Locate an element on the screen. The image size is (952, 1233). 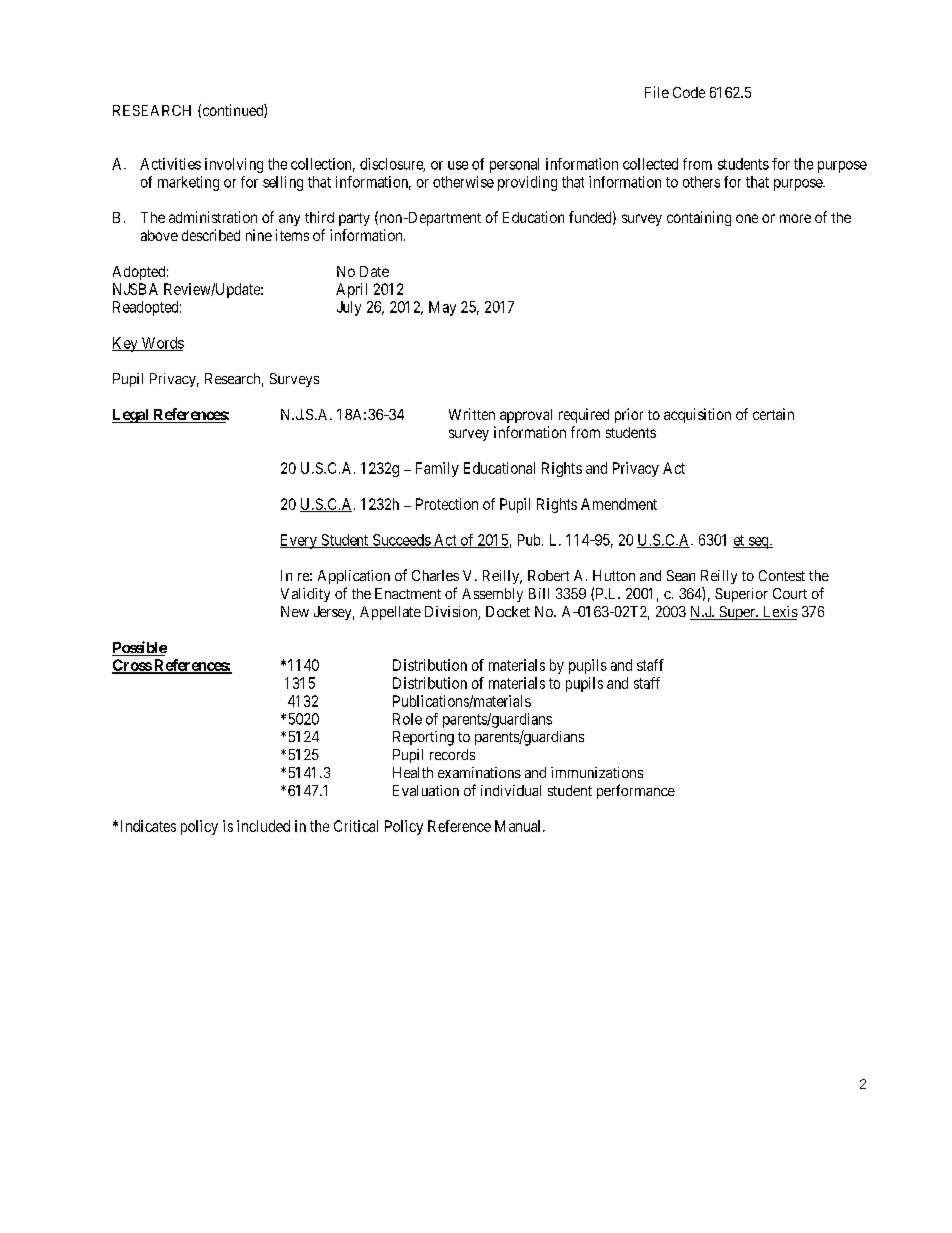
Legal is located at coordinates (131, 416).
